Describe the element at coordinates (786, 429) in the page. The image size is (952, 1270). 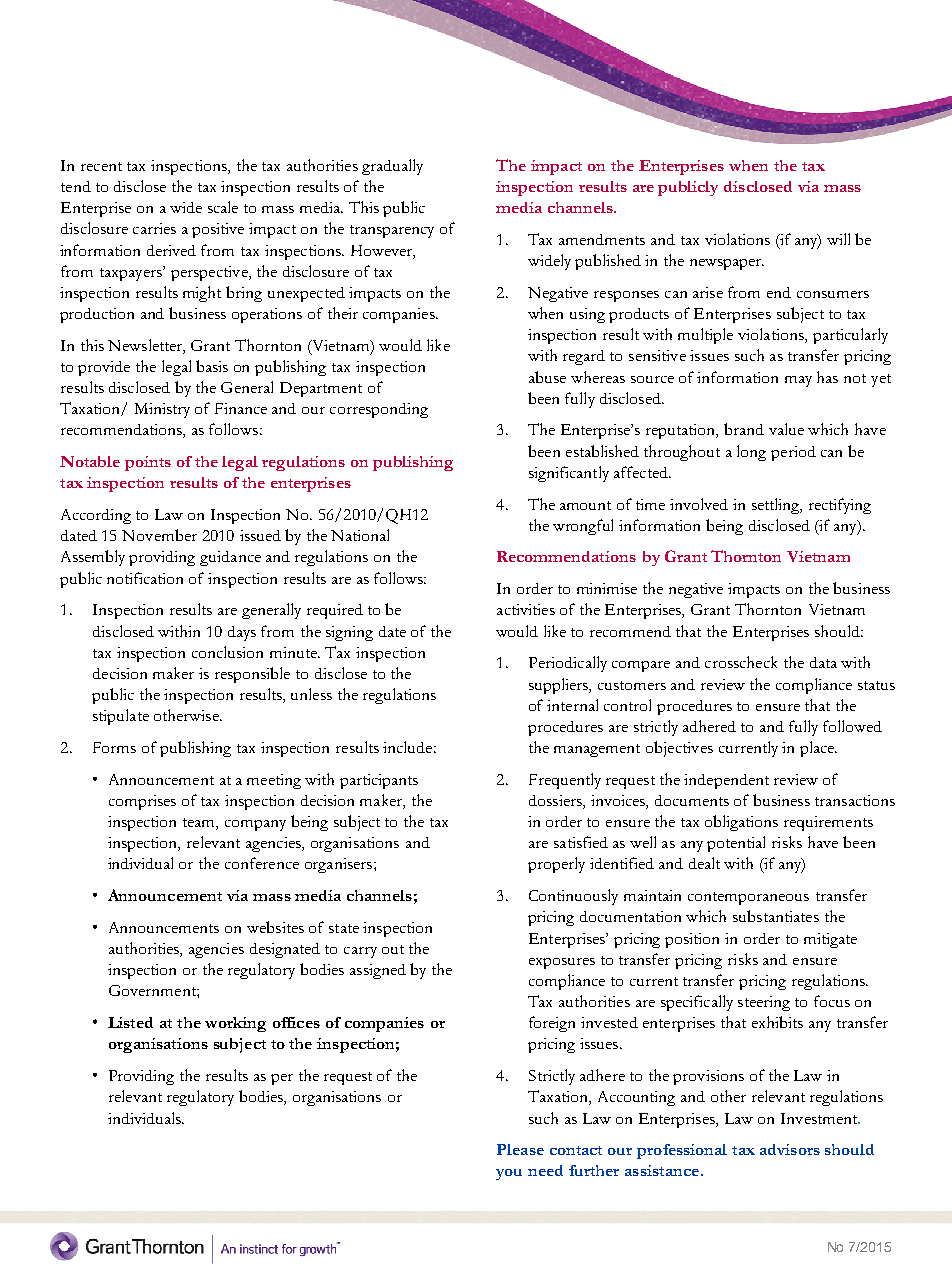
I see `value` at that location.
